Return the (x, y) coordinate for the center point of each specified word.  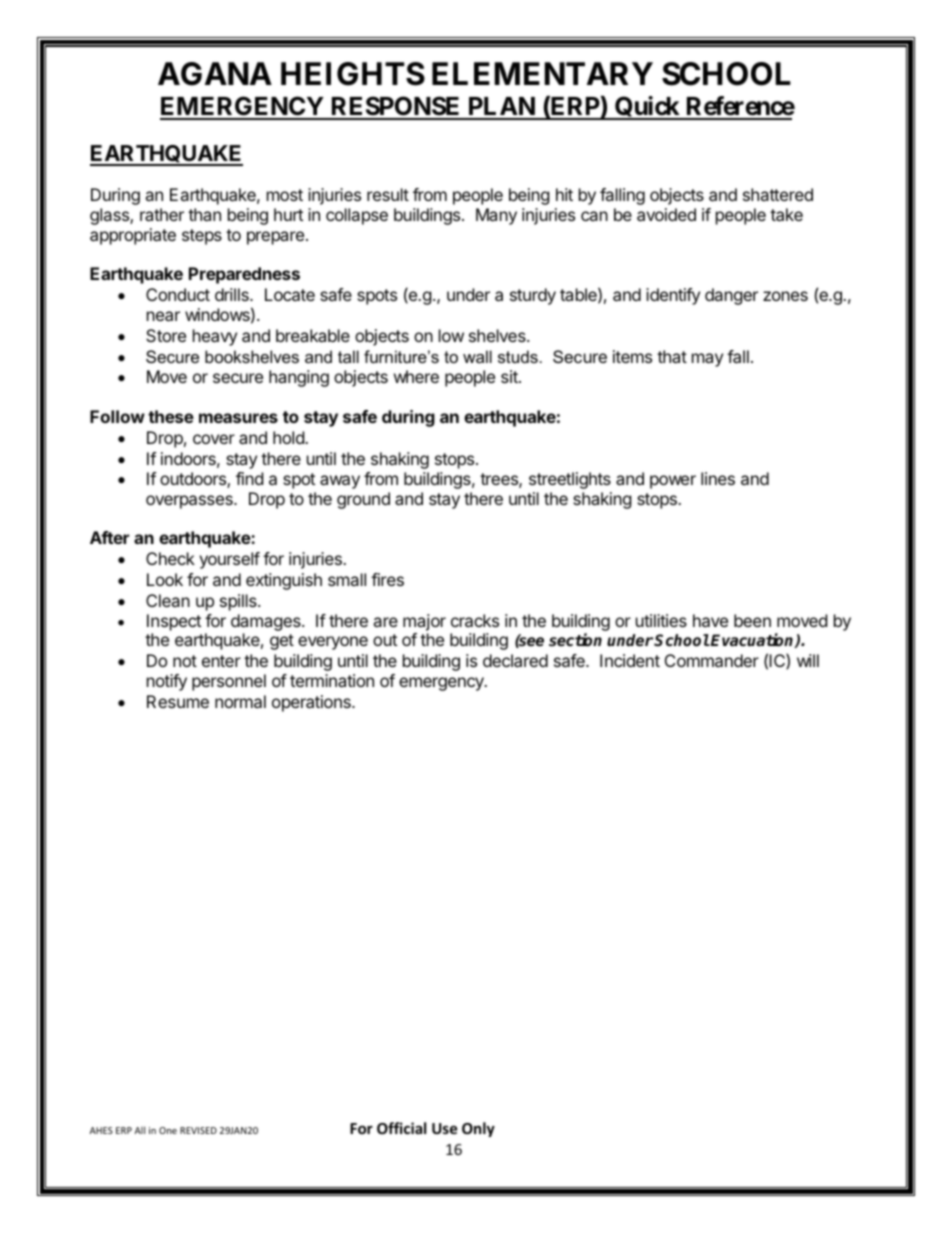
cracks (475, 620)
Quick (647, 108)
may (707, 360)
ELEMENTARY (542, 73)
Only (478, 1129)
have (710, 620)
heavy (215, 337)
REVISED (198, 1130)
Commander (712, 660)
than (204, 214)
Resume (178, 701)
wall (477, 356)
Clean (168, 600)
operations (312, 703)
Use (445, 1128)
